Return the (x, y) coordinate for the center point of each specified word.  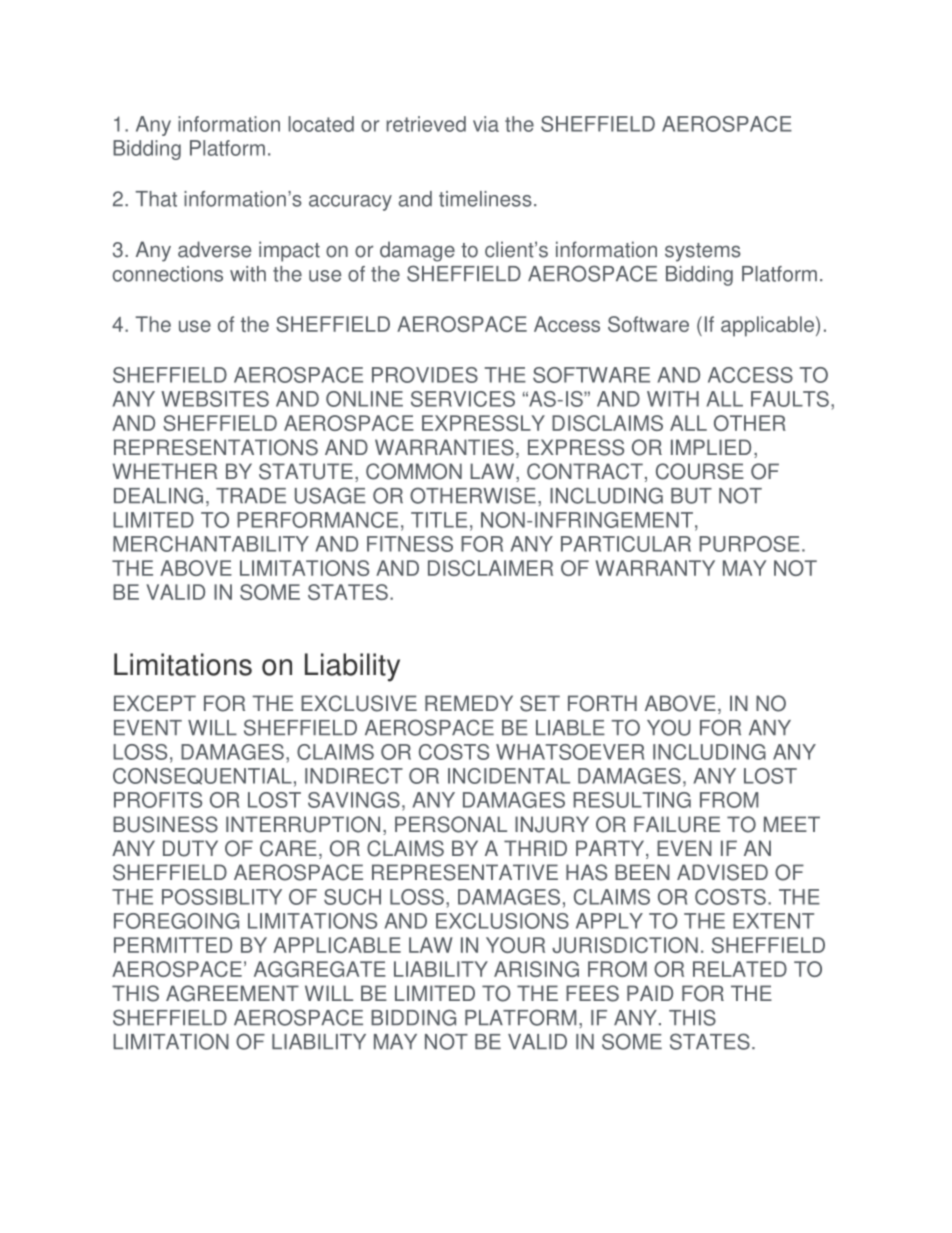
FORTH (602, 703)
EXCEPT (155, 703)
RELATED (740, 969)
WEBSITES (215, 399)
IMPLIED (711, 447)
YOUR (515, 945)
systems (703, 252)
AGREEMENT (232, 993)
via (486, 124)
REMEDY (469, 703)
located (321, 124)
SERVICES (463, 399)
